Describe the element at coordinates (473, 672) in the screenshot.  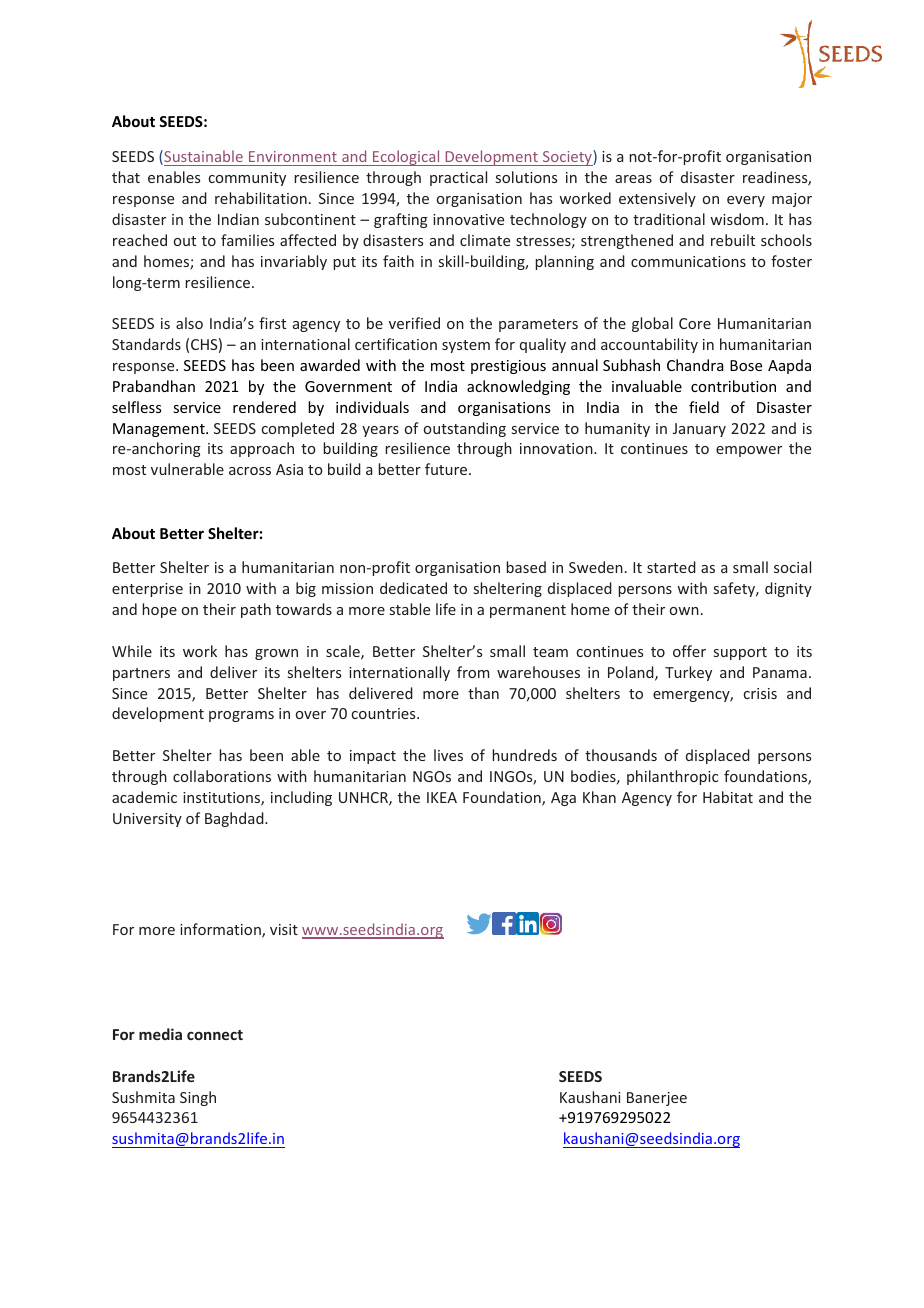
I see `from` at that location.
